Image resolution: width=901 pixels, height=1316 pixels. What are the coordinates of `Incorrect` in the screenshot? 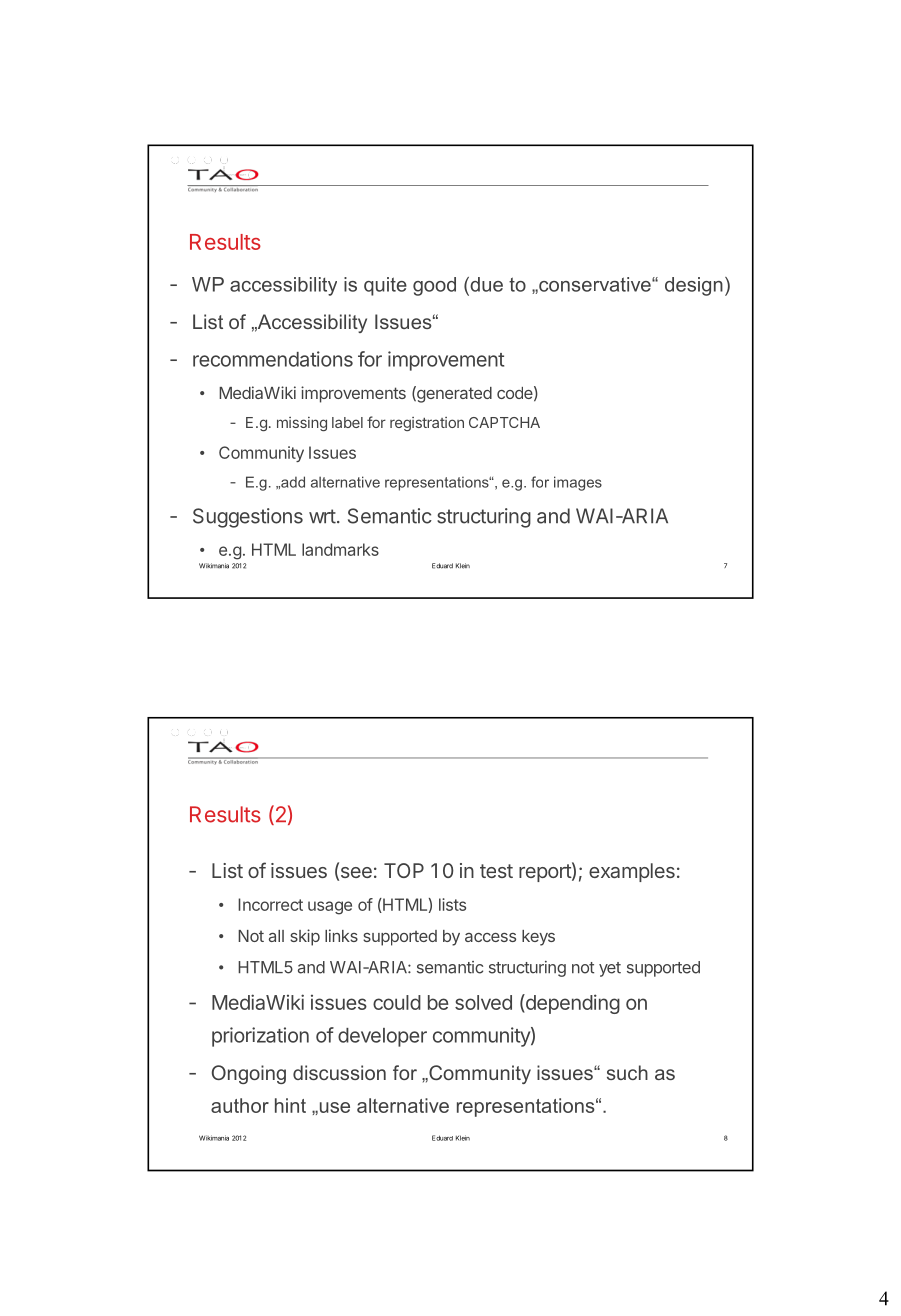 It's located at (270, 904).
